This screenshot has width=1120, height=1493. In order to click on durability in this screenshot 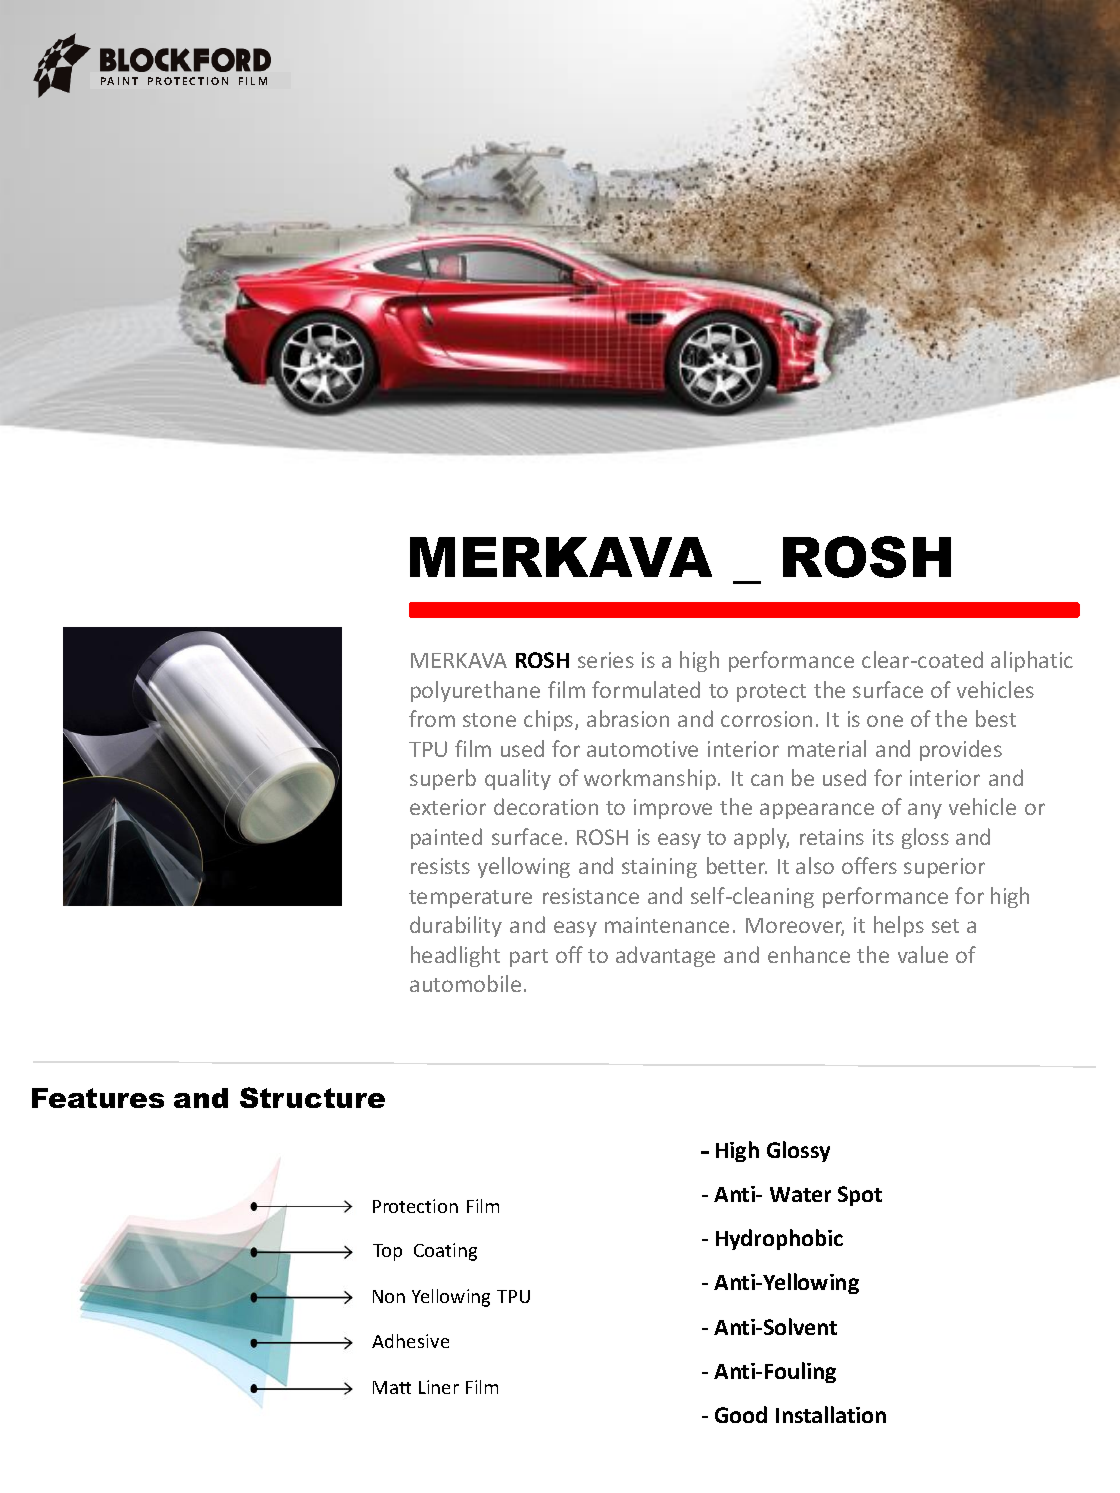, I will do `click(456, 926)`.
